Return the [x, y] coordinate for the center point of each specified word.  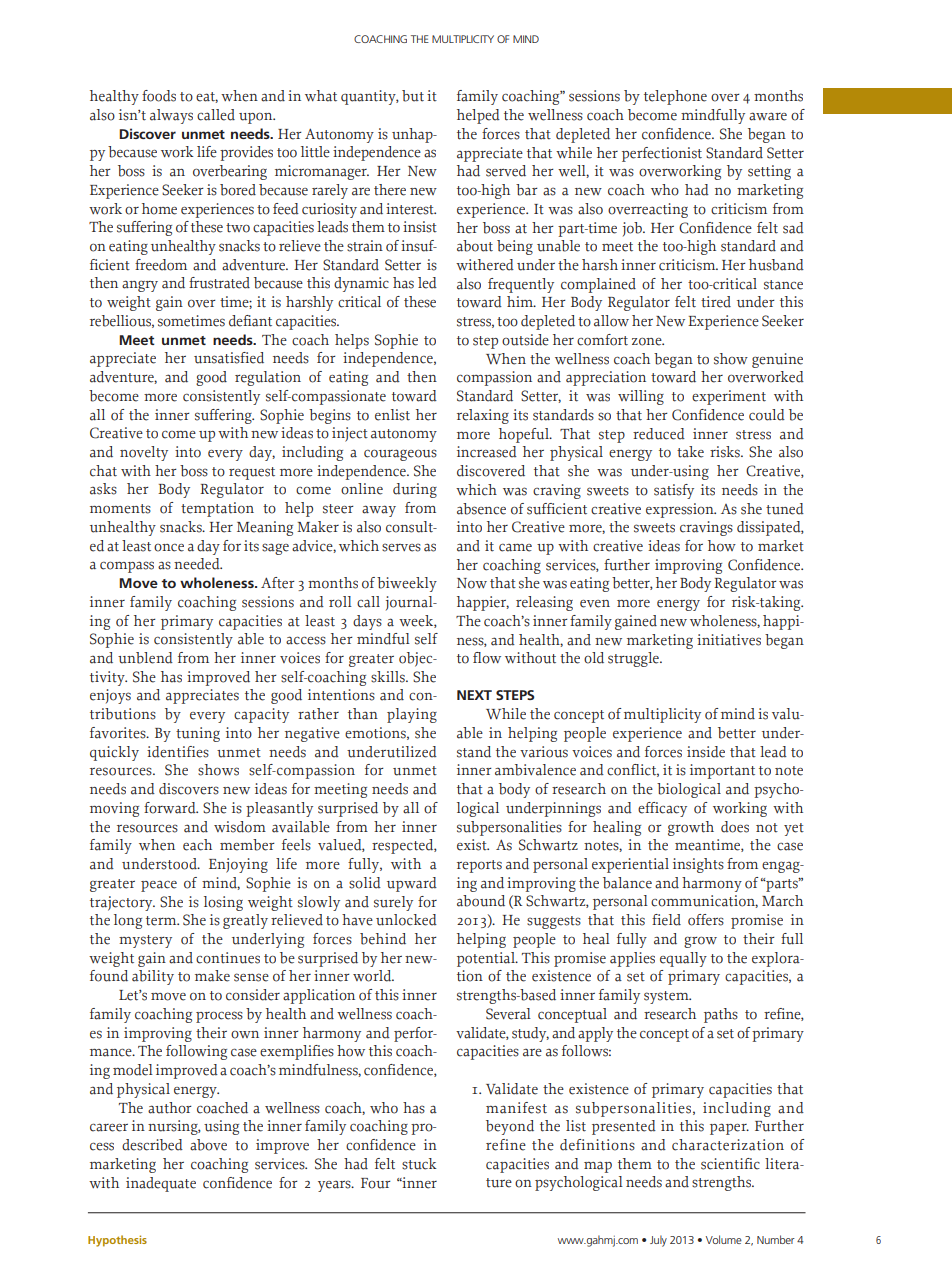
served [506, 171]
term [162, 921]
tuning [198, 734]
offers [706, 920]
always [171, 116]
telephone [675, 97]
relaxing [483, 416]
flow [487, 658]
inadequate [161, 1184]
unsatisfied [229, 358]
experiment [729, 397]
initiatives [729, 640]
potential [487, 959]
